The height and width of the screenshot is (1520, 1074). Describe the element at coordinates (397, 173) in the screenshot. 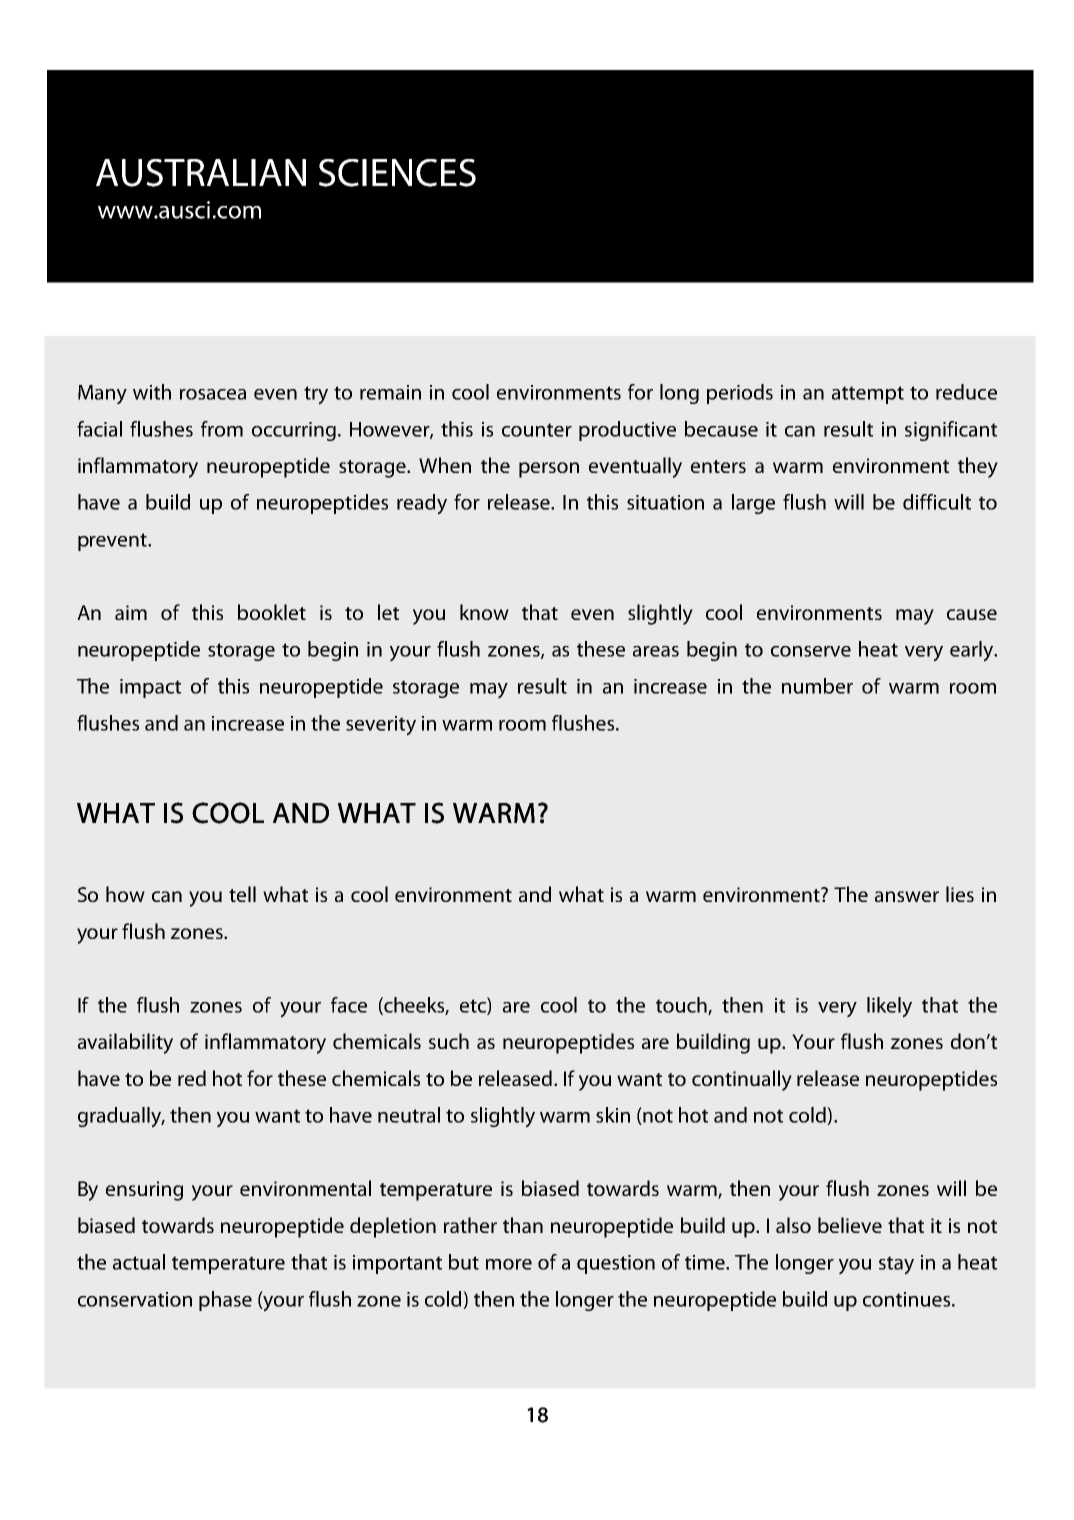

I see `SCIENCES` at that location.
